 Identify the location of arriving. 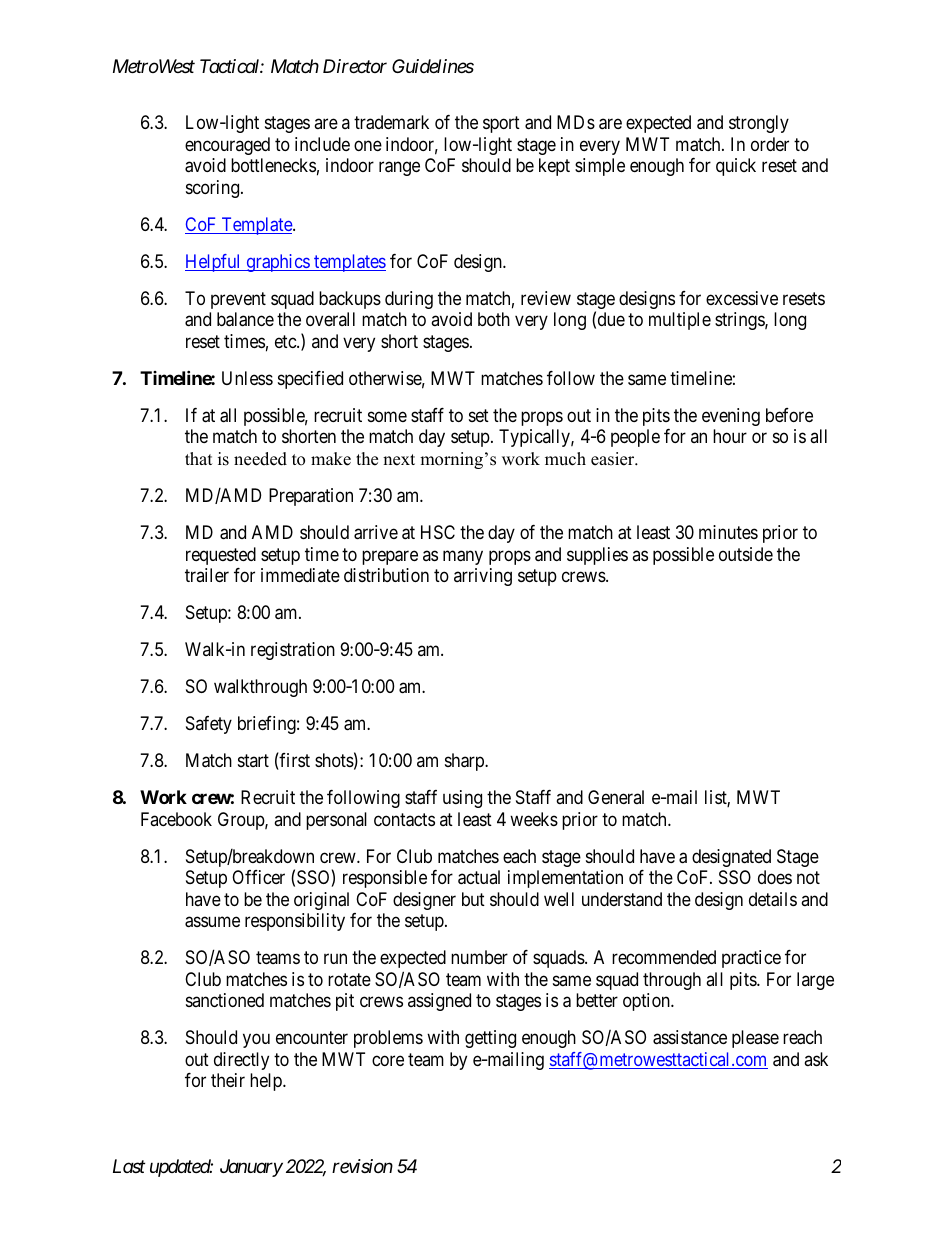
(483, 577).
